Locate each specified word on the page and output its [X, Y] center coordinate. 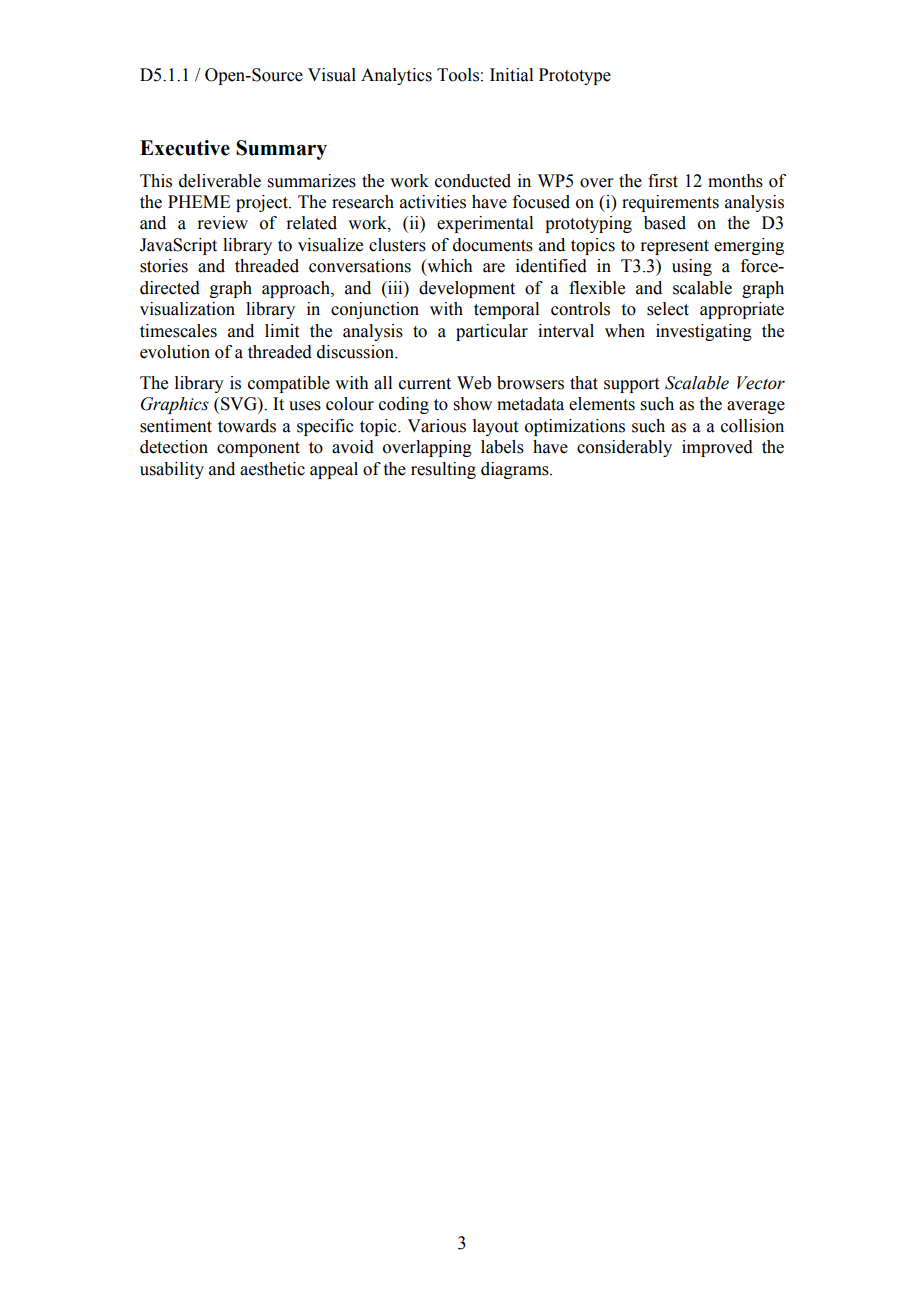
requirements [670, 203]
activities [433, 202]
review [222, 223]
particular [492, 332]
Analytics [396, 76]
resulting [443, 470]
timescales [178, 331]
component [258, 449]
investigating [704, 332]
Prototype [575, 76]
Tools [458, 75]
